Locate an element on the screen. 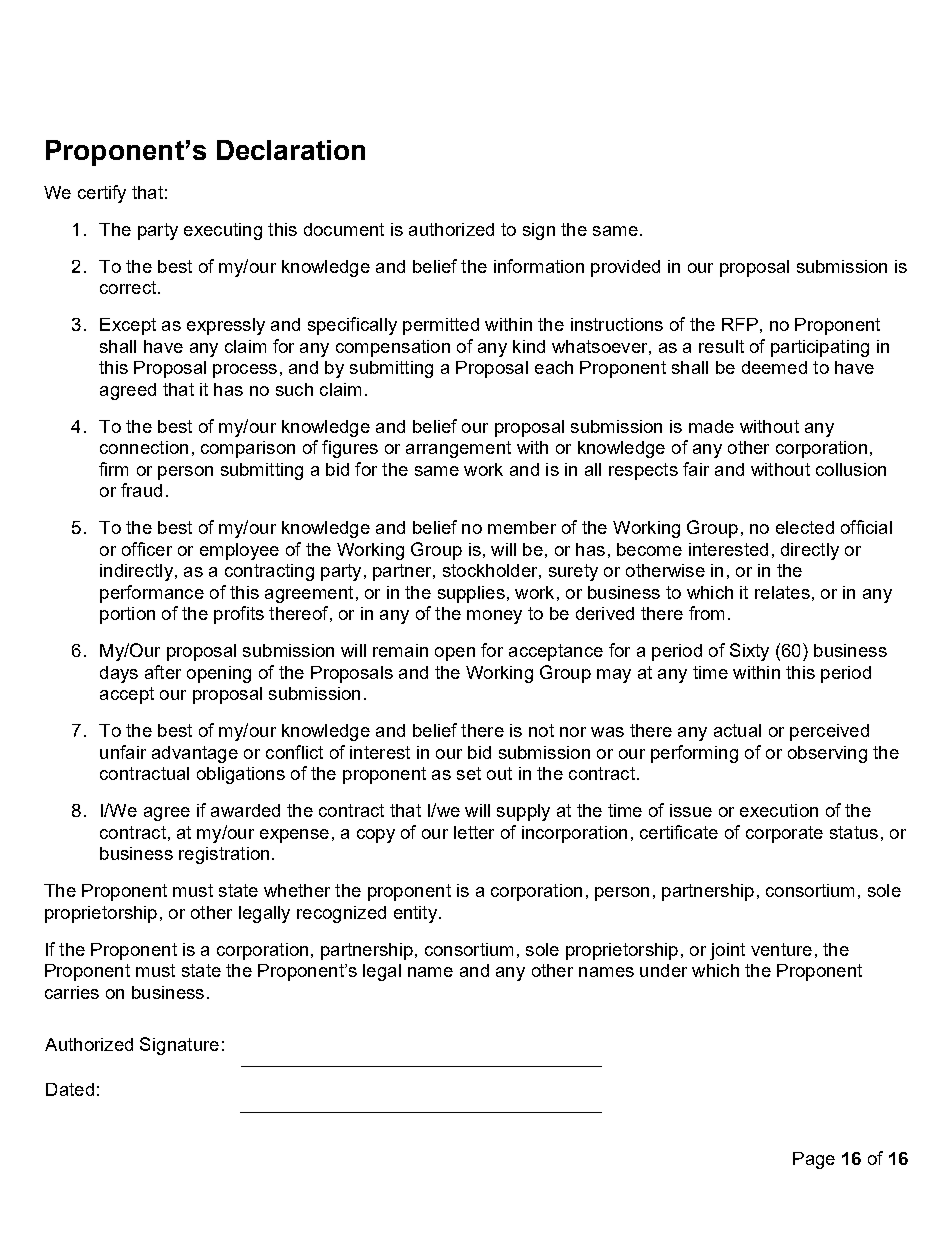 Image resolution: width=952 pixels, height=1233 pixels. provided is located at coordinates (625, 268).
